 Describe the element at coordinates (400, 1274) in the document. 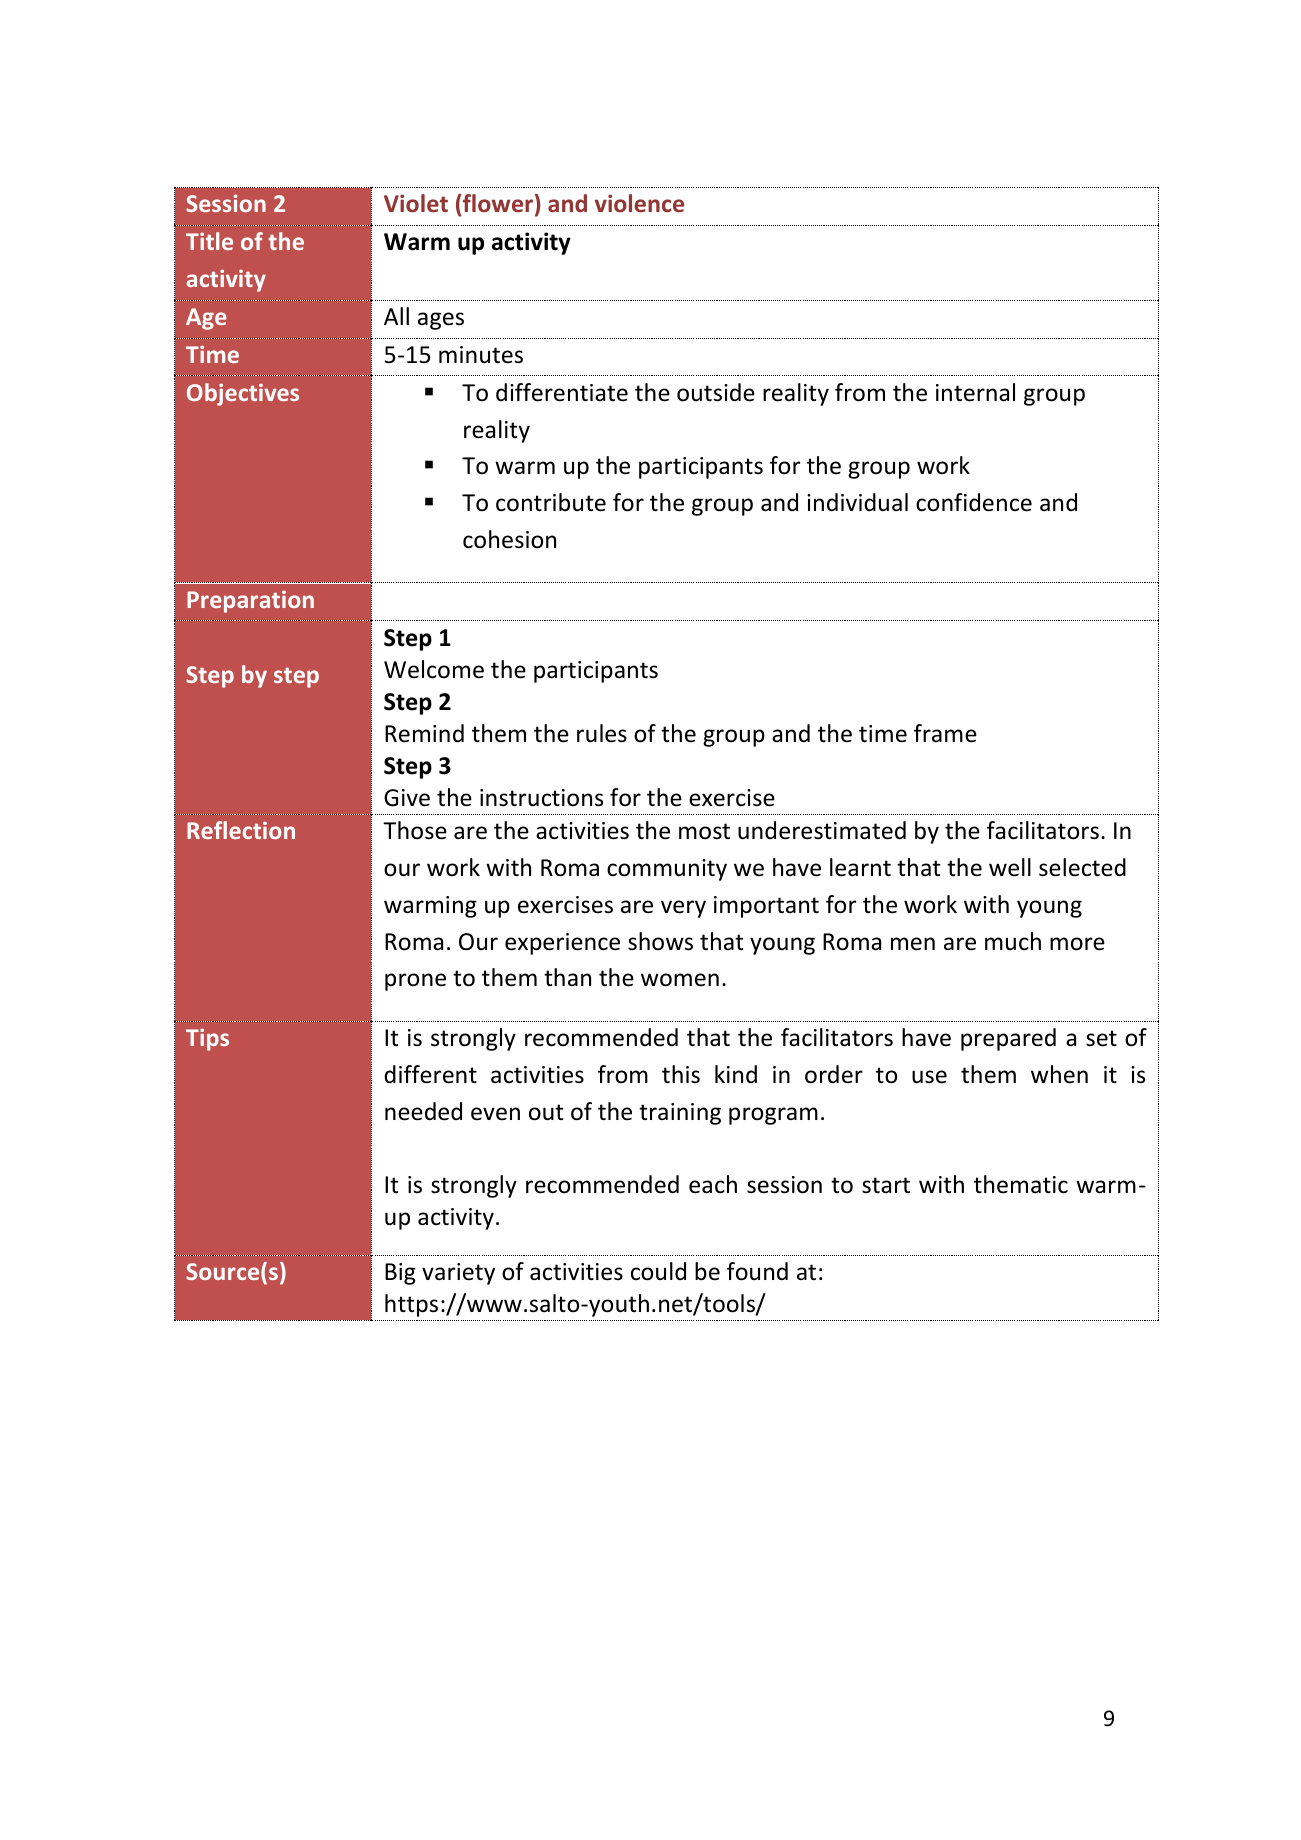

I see `Big` at that location.
